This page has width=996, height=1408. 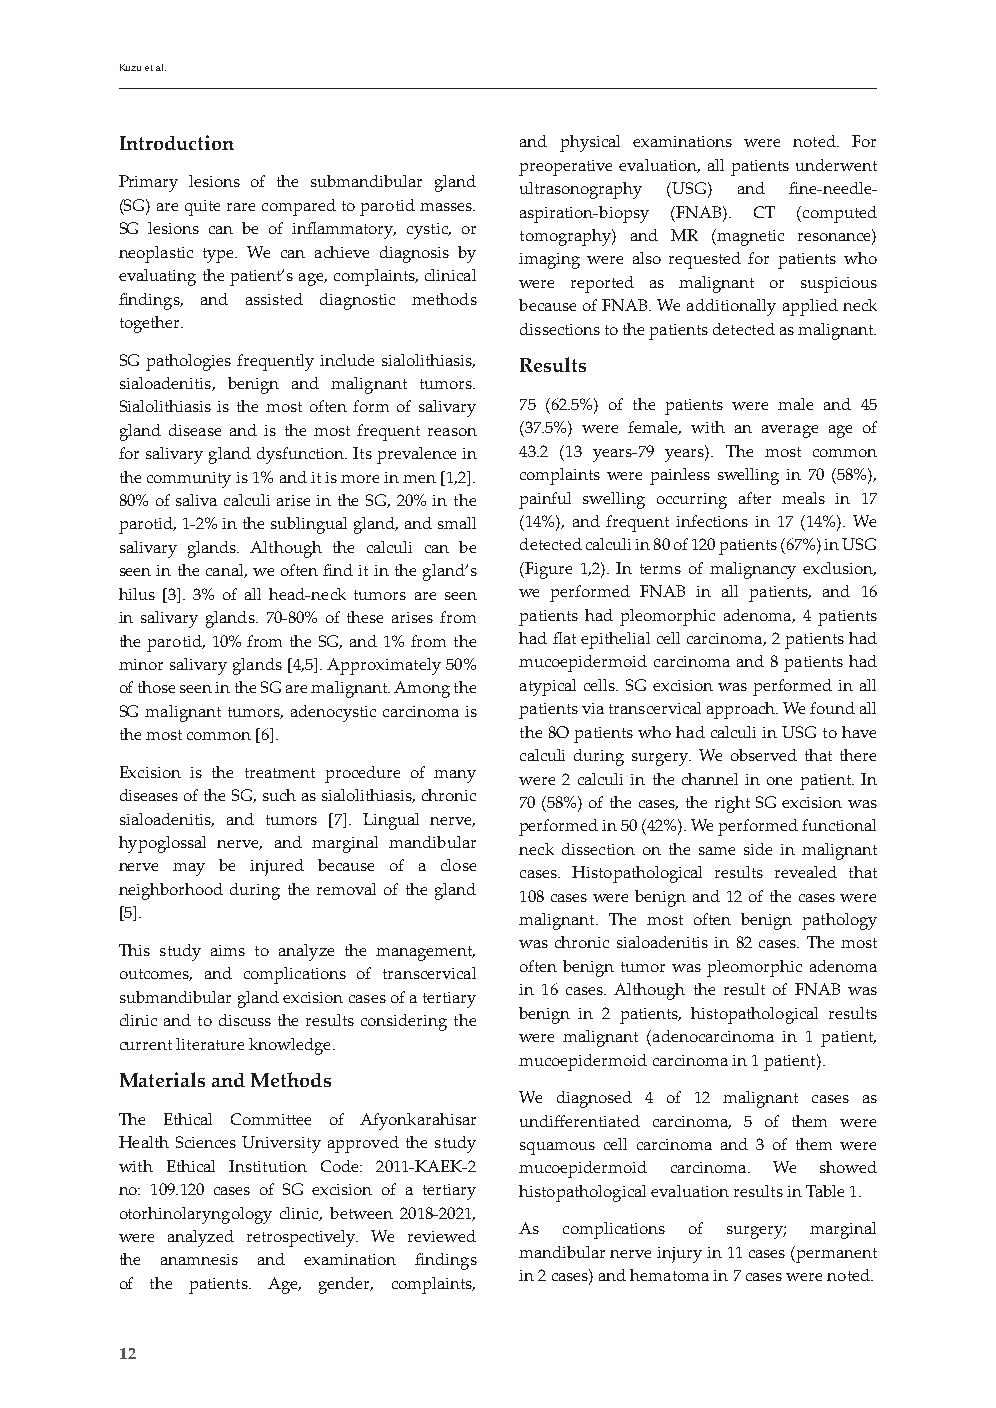 I want to click on close, so click(x=458, y=865).
